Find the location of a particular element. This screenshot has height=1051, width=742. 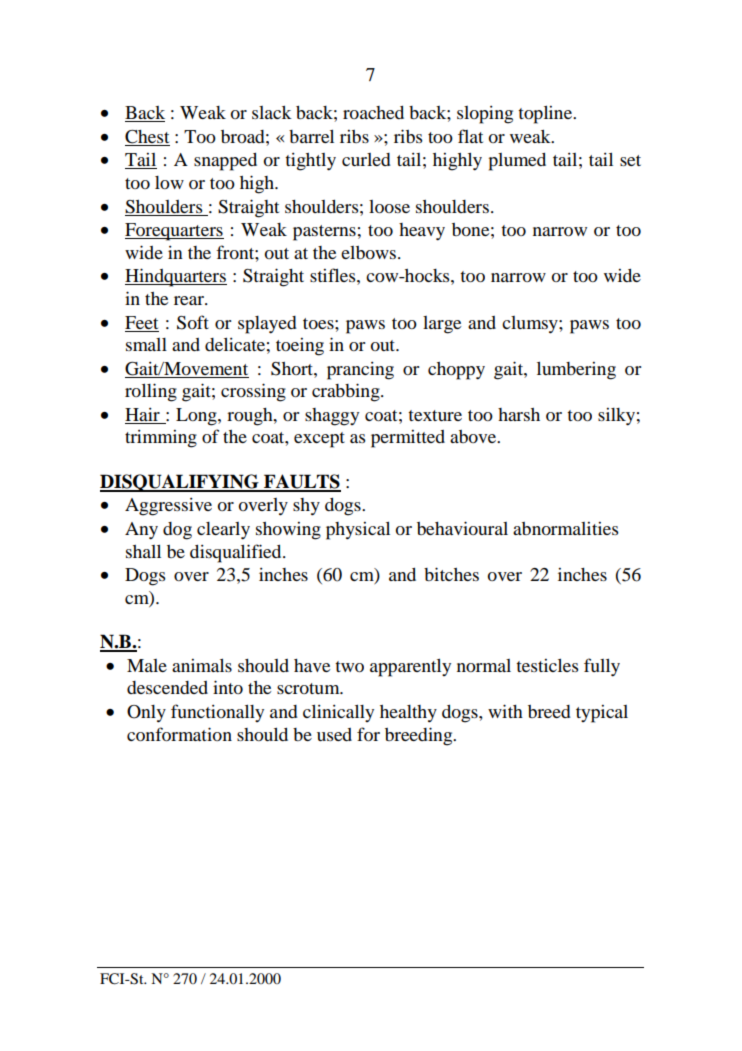

Long is located at coordinates (197, 417).
